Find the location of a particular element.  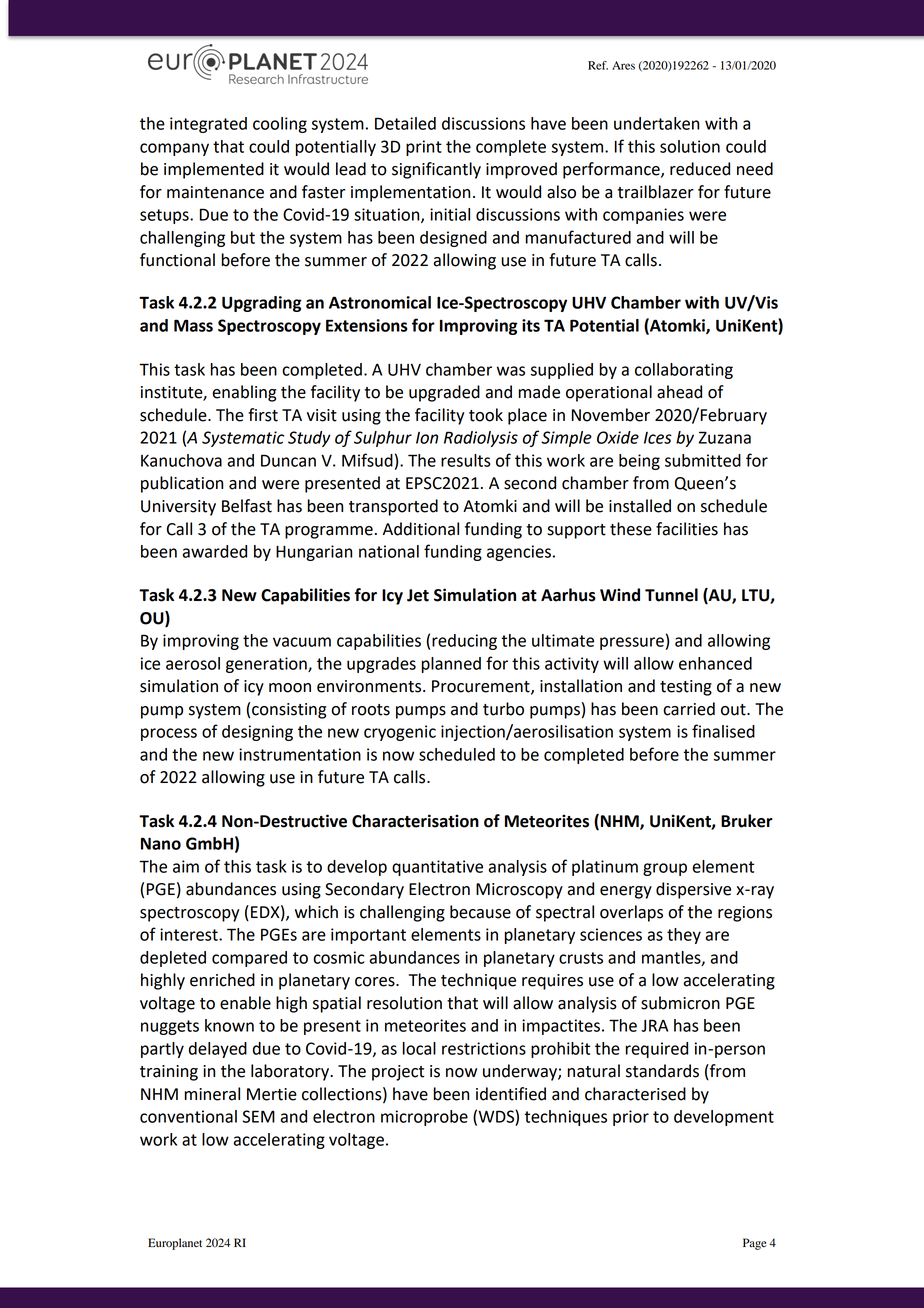

SEM is located at coordinates (258, 1116).
